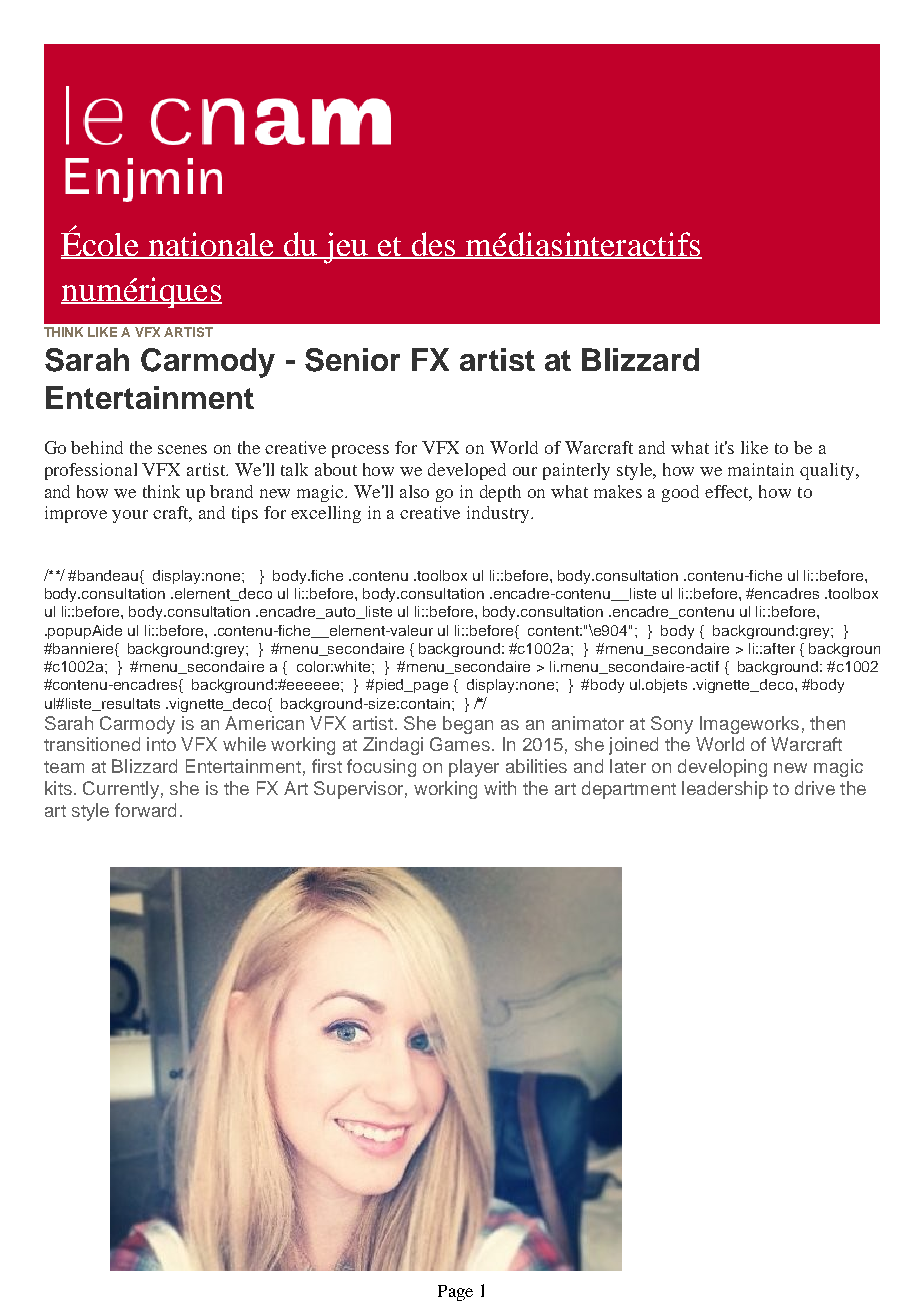 Image resolution: width=924 pixels, height=1315 pixels. I want to click on effect, so click(728, 492).
